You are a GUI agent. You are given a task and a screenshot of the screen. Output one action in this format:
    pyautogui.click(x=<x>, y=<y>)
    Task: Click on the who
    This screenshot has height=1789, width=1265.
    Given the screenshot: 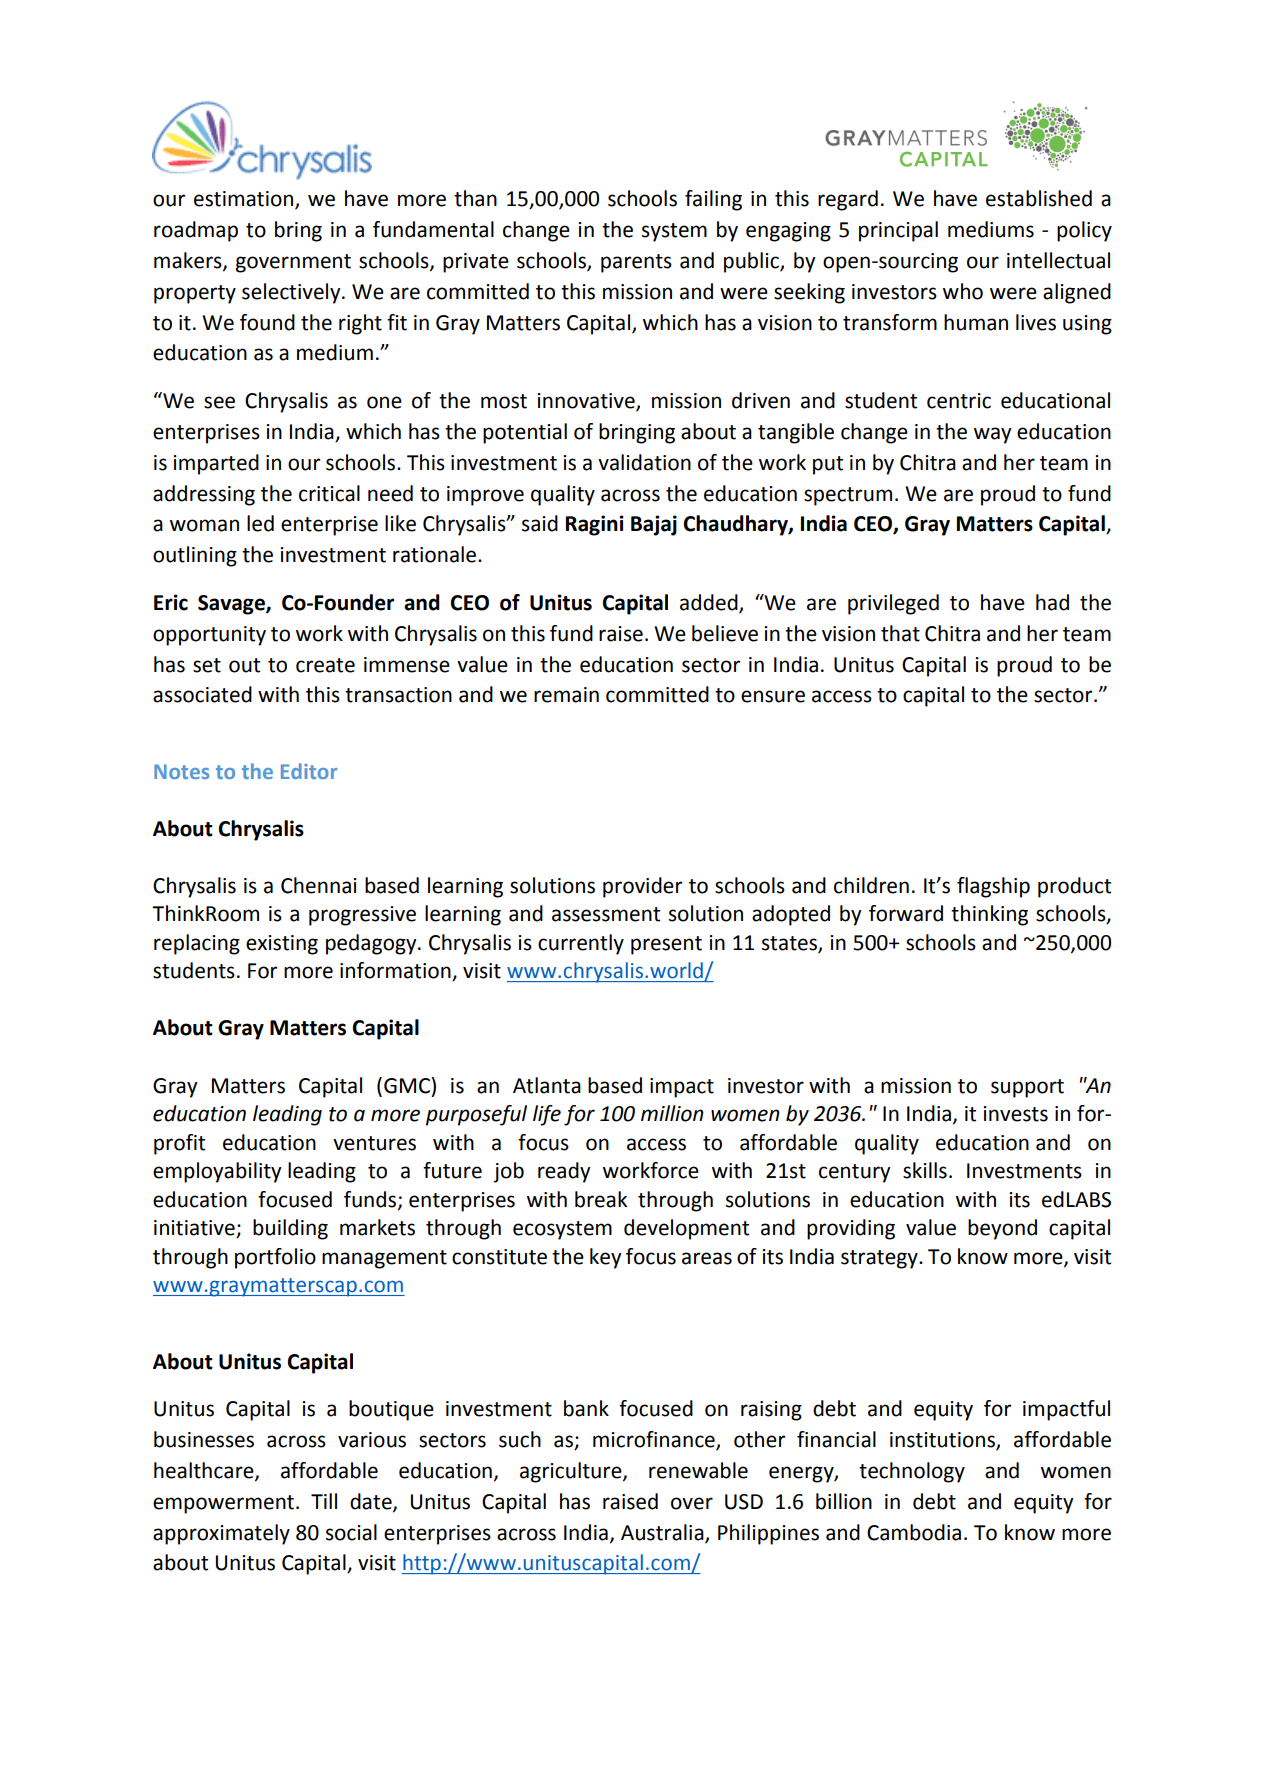 What is the action you would take?
    pyautogui.click(x=963, y=291)
